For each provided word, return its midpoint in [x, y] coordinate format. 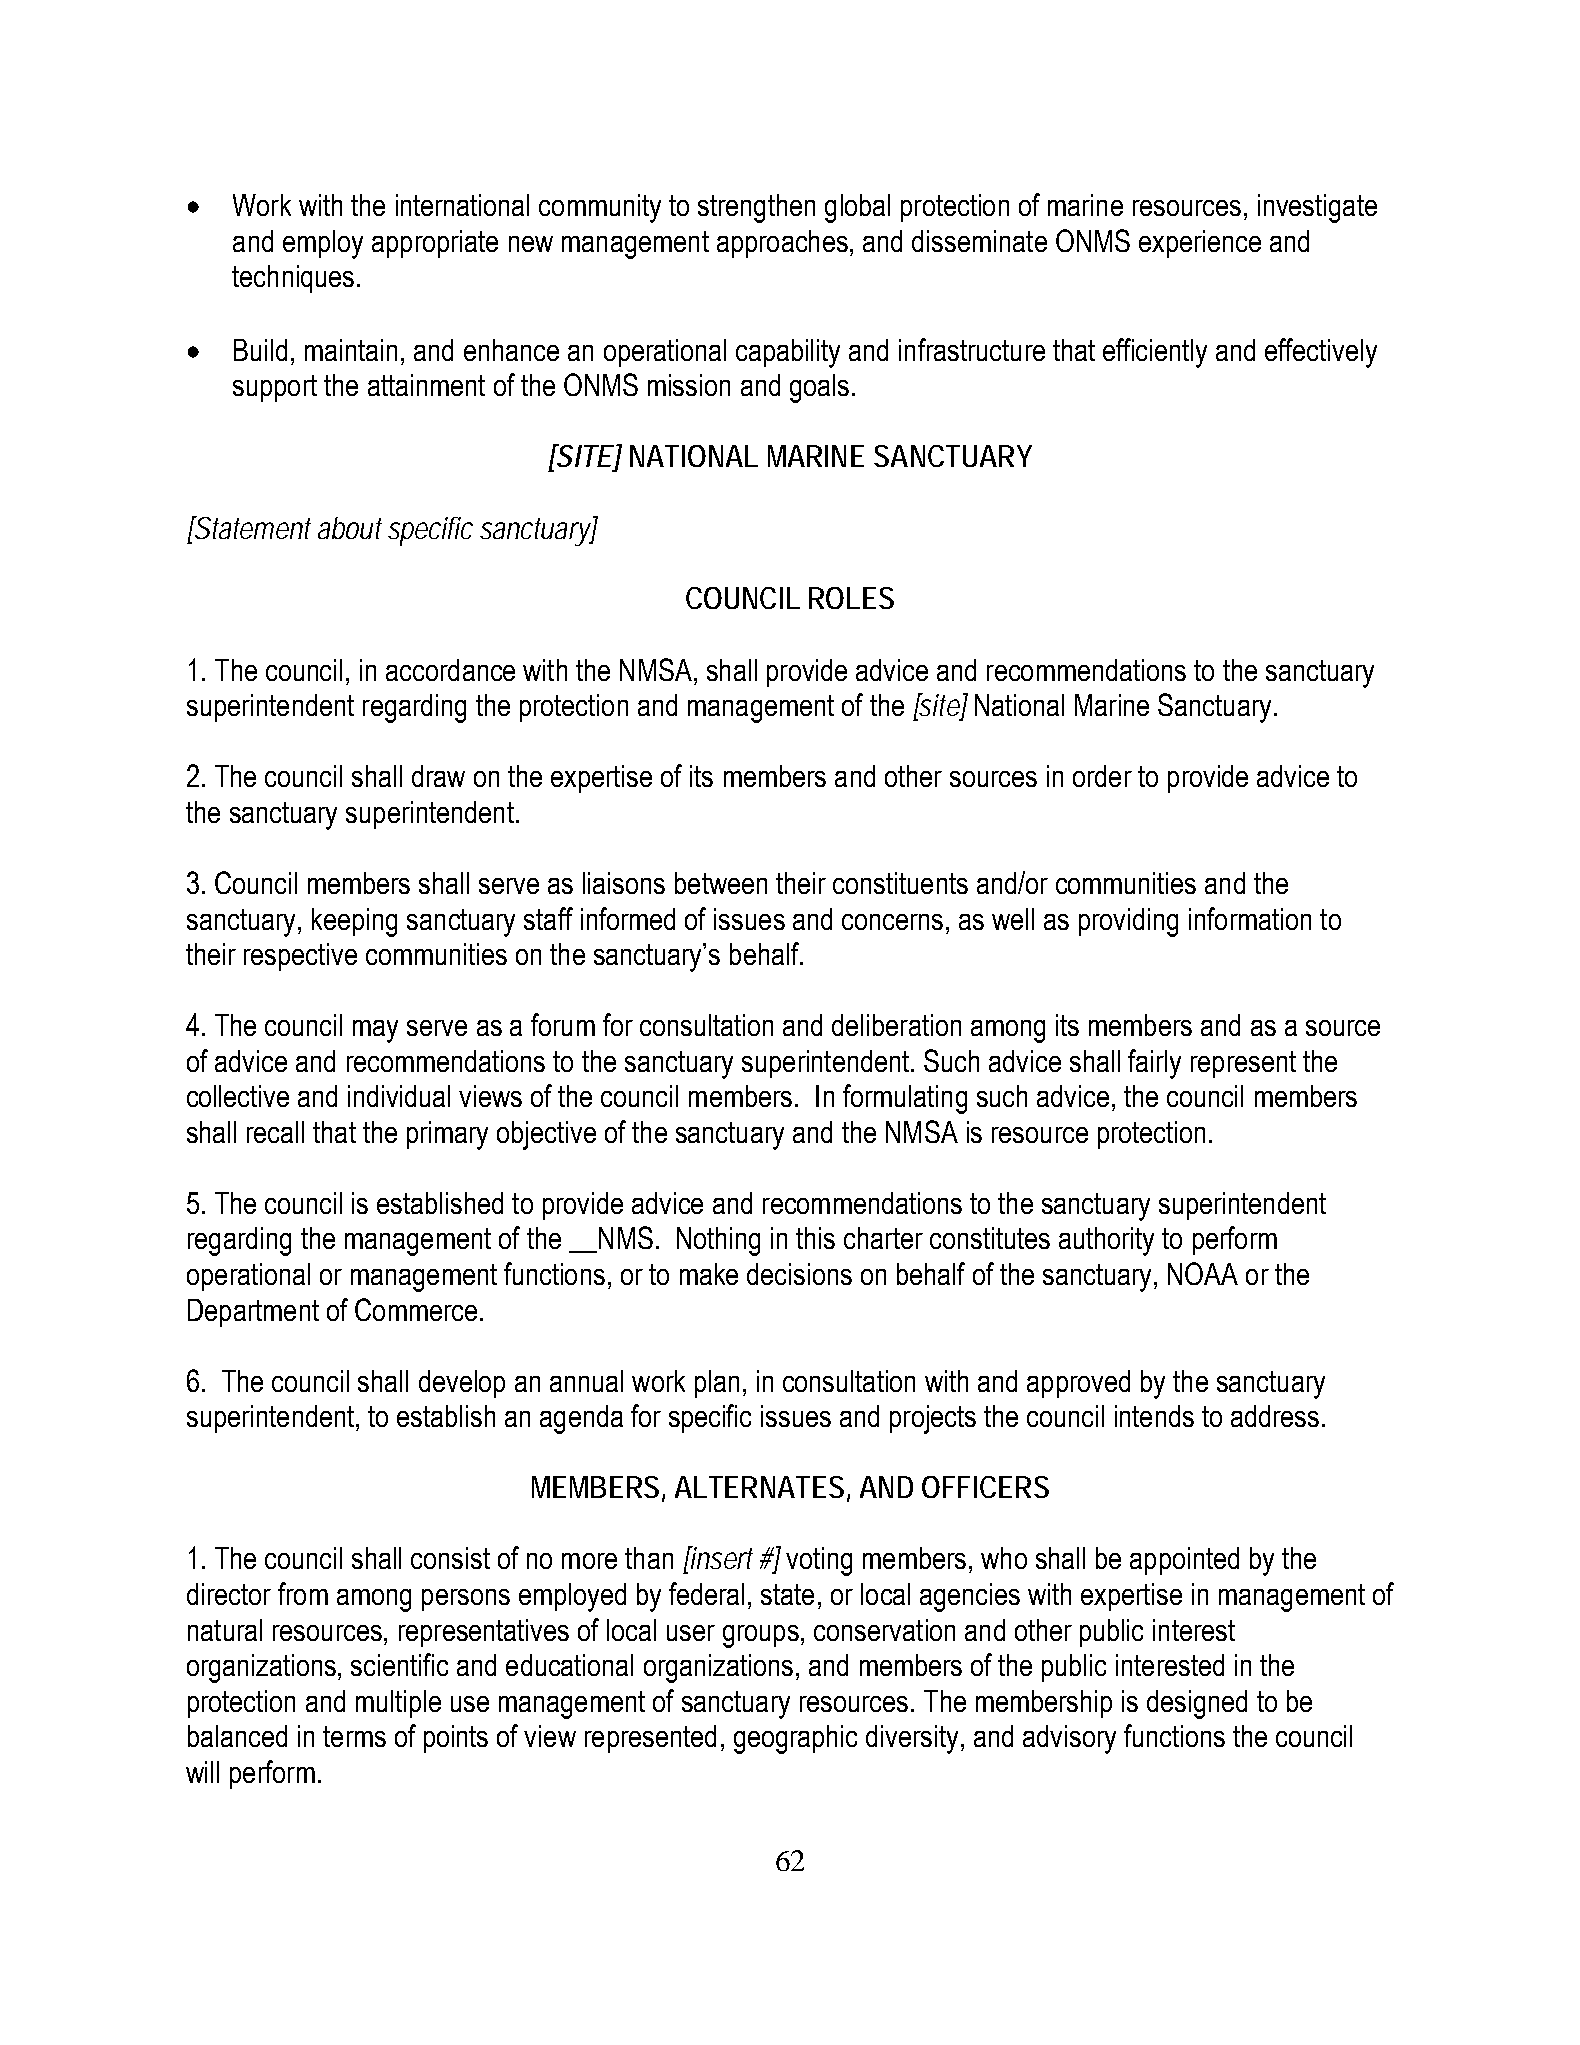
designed [1197, 1704]
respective [300, 957]
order [1102, 776]
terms [354, 1736]
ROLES [851, 598]
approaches [782, 244]
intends [1154, 1416]
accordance [450, 670]
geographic [795, 1739]
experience [1200, 244]
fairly [1154, 1064]
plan [717, 1384]
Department [253, 1313]
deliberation [896, 1025]
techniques [293, 279]
